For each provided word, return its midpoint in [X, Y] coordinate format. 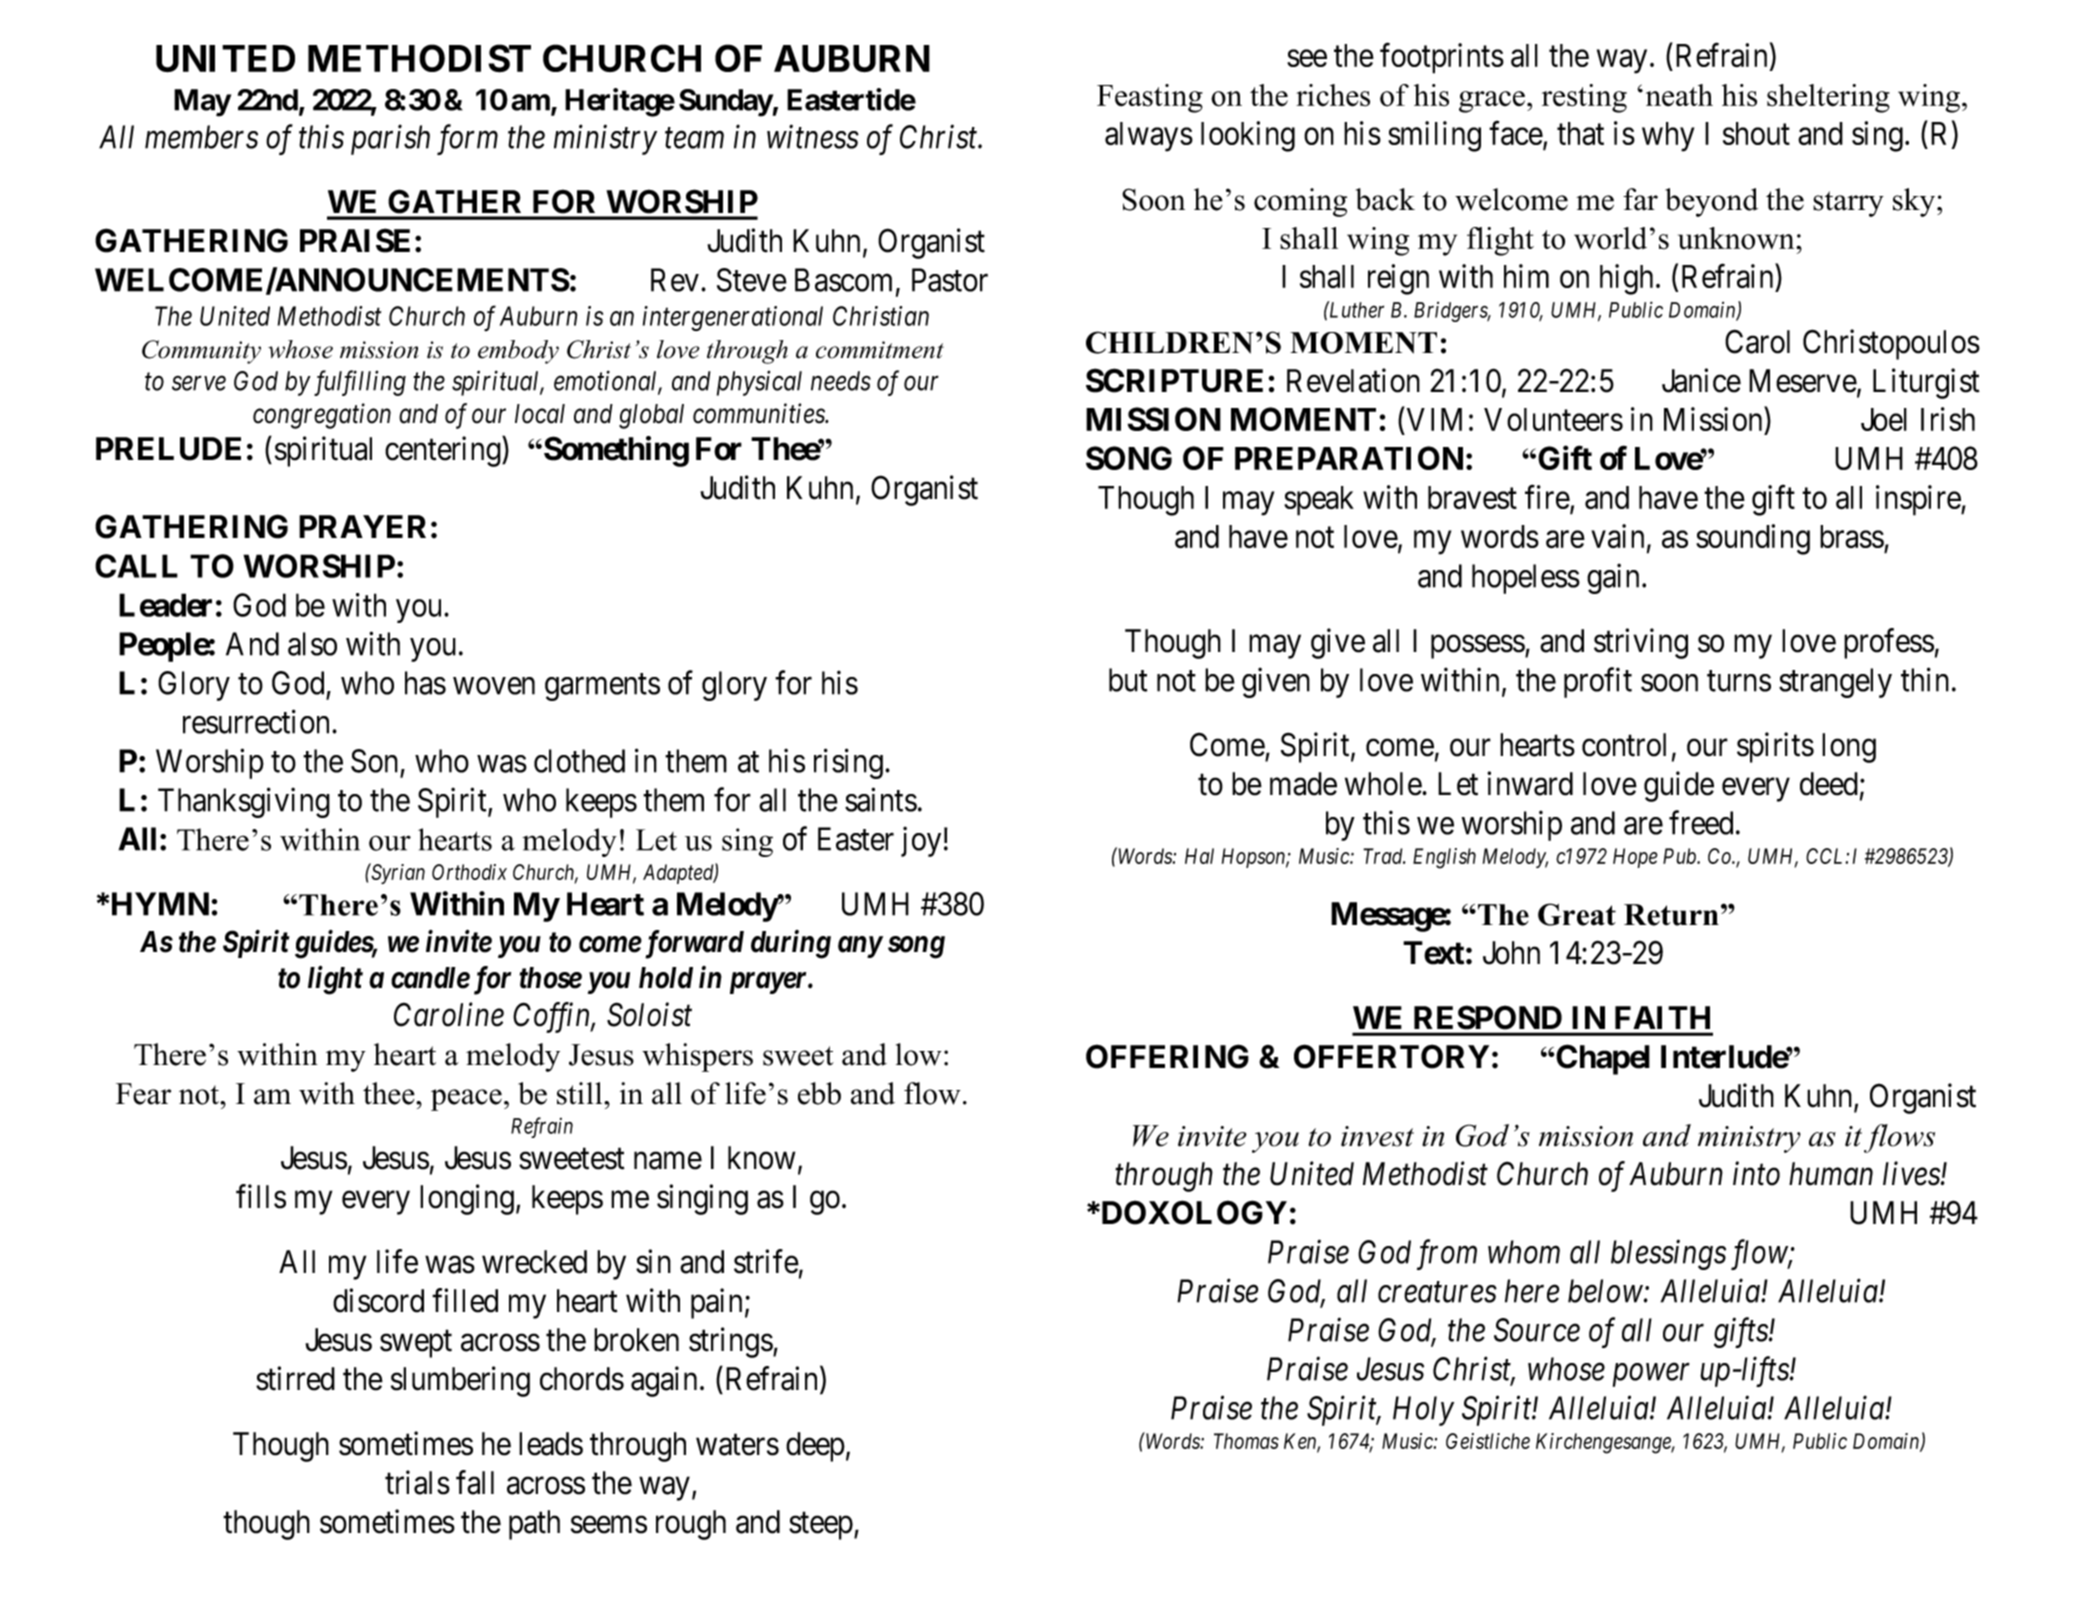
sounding [1753, 539]
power [1651, 1375]
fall [475, 1482]
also [312, 644]
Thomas [1246, 1441]
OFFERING [1167, 1056]
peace [466, 1100]
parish [390, 139]
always [1149, 137]
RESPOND [1488, 1017]
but [1128, 680]
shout [1756, 133]
